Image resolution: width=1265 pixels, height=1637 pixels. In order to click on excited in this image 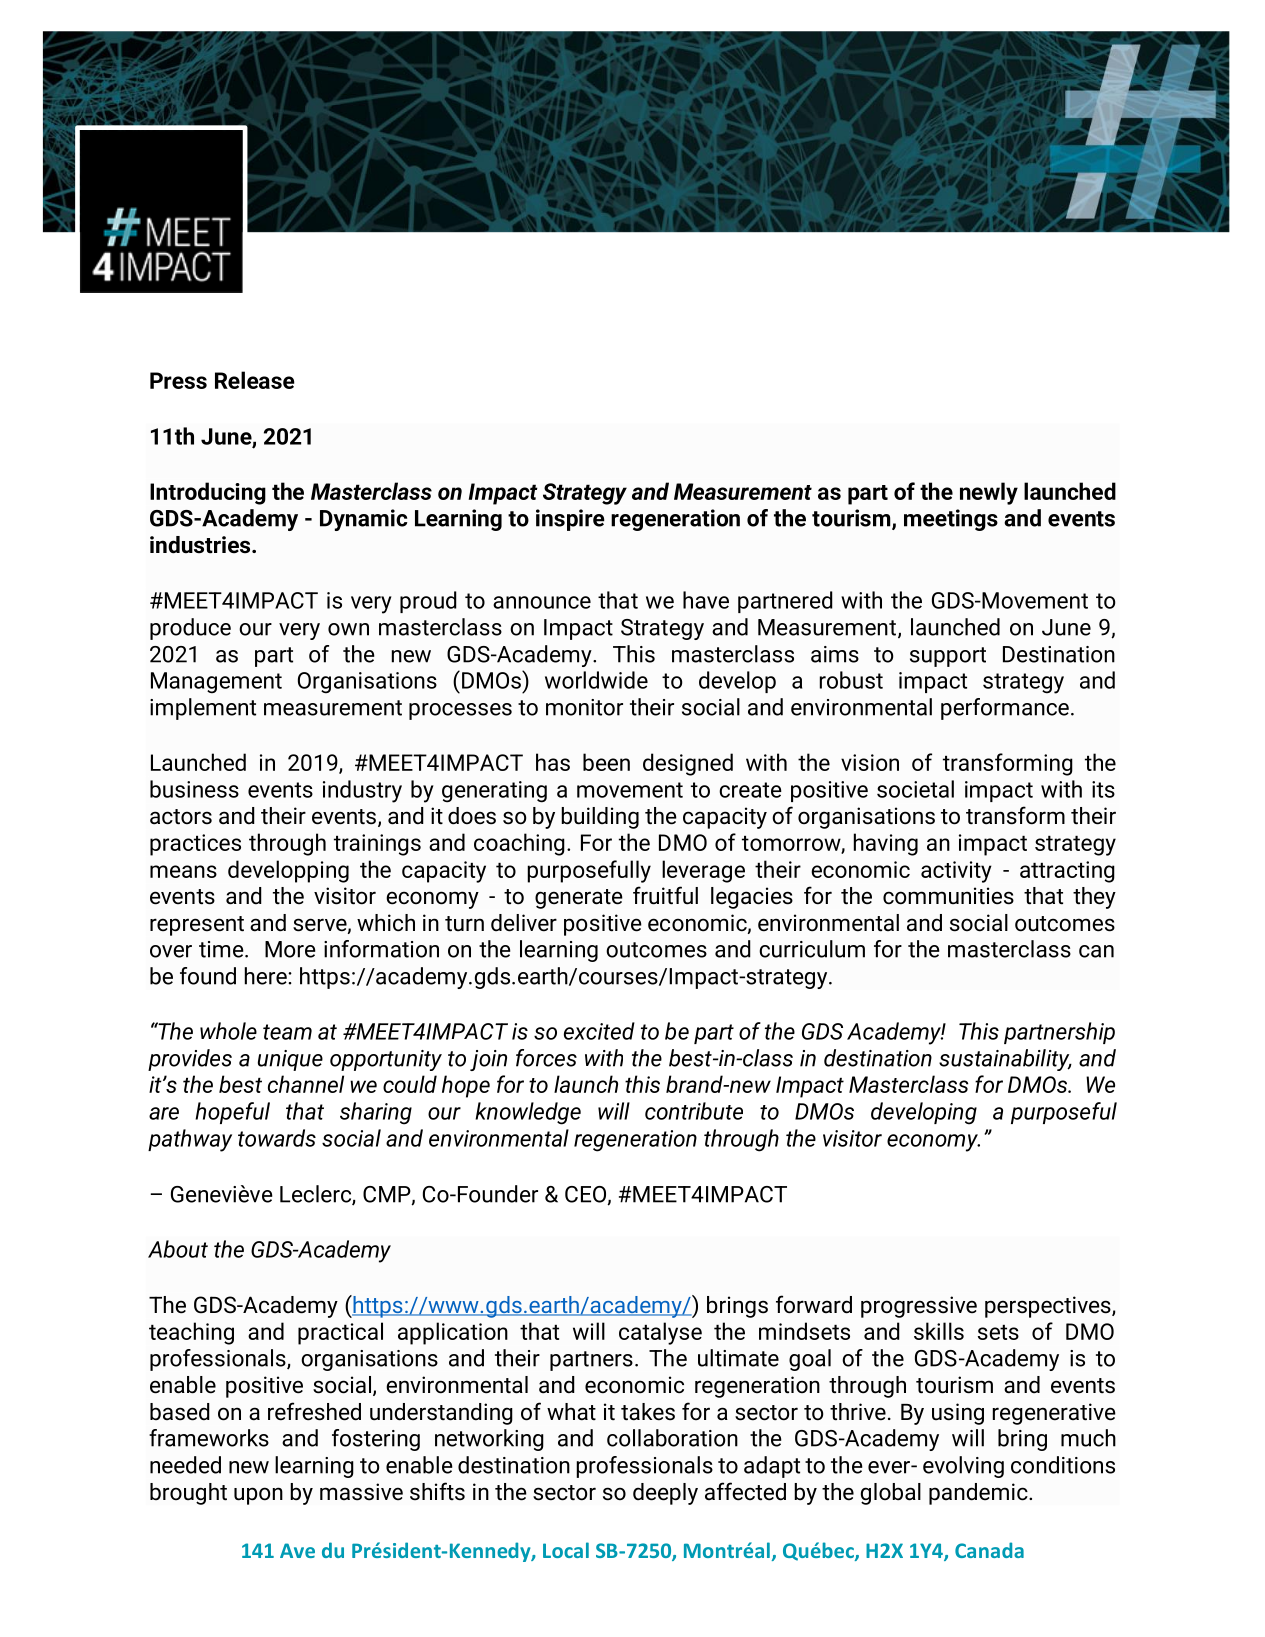, I will do `click(599, 1031)`.
